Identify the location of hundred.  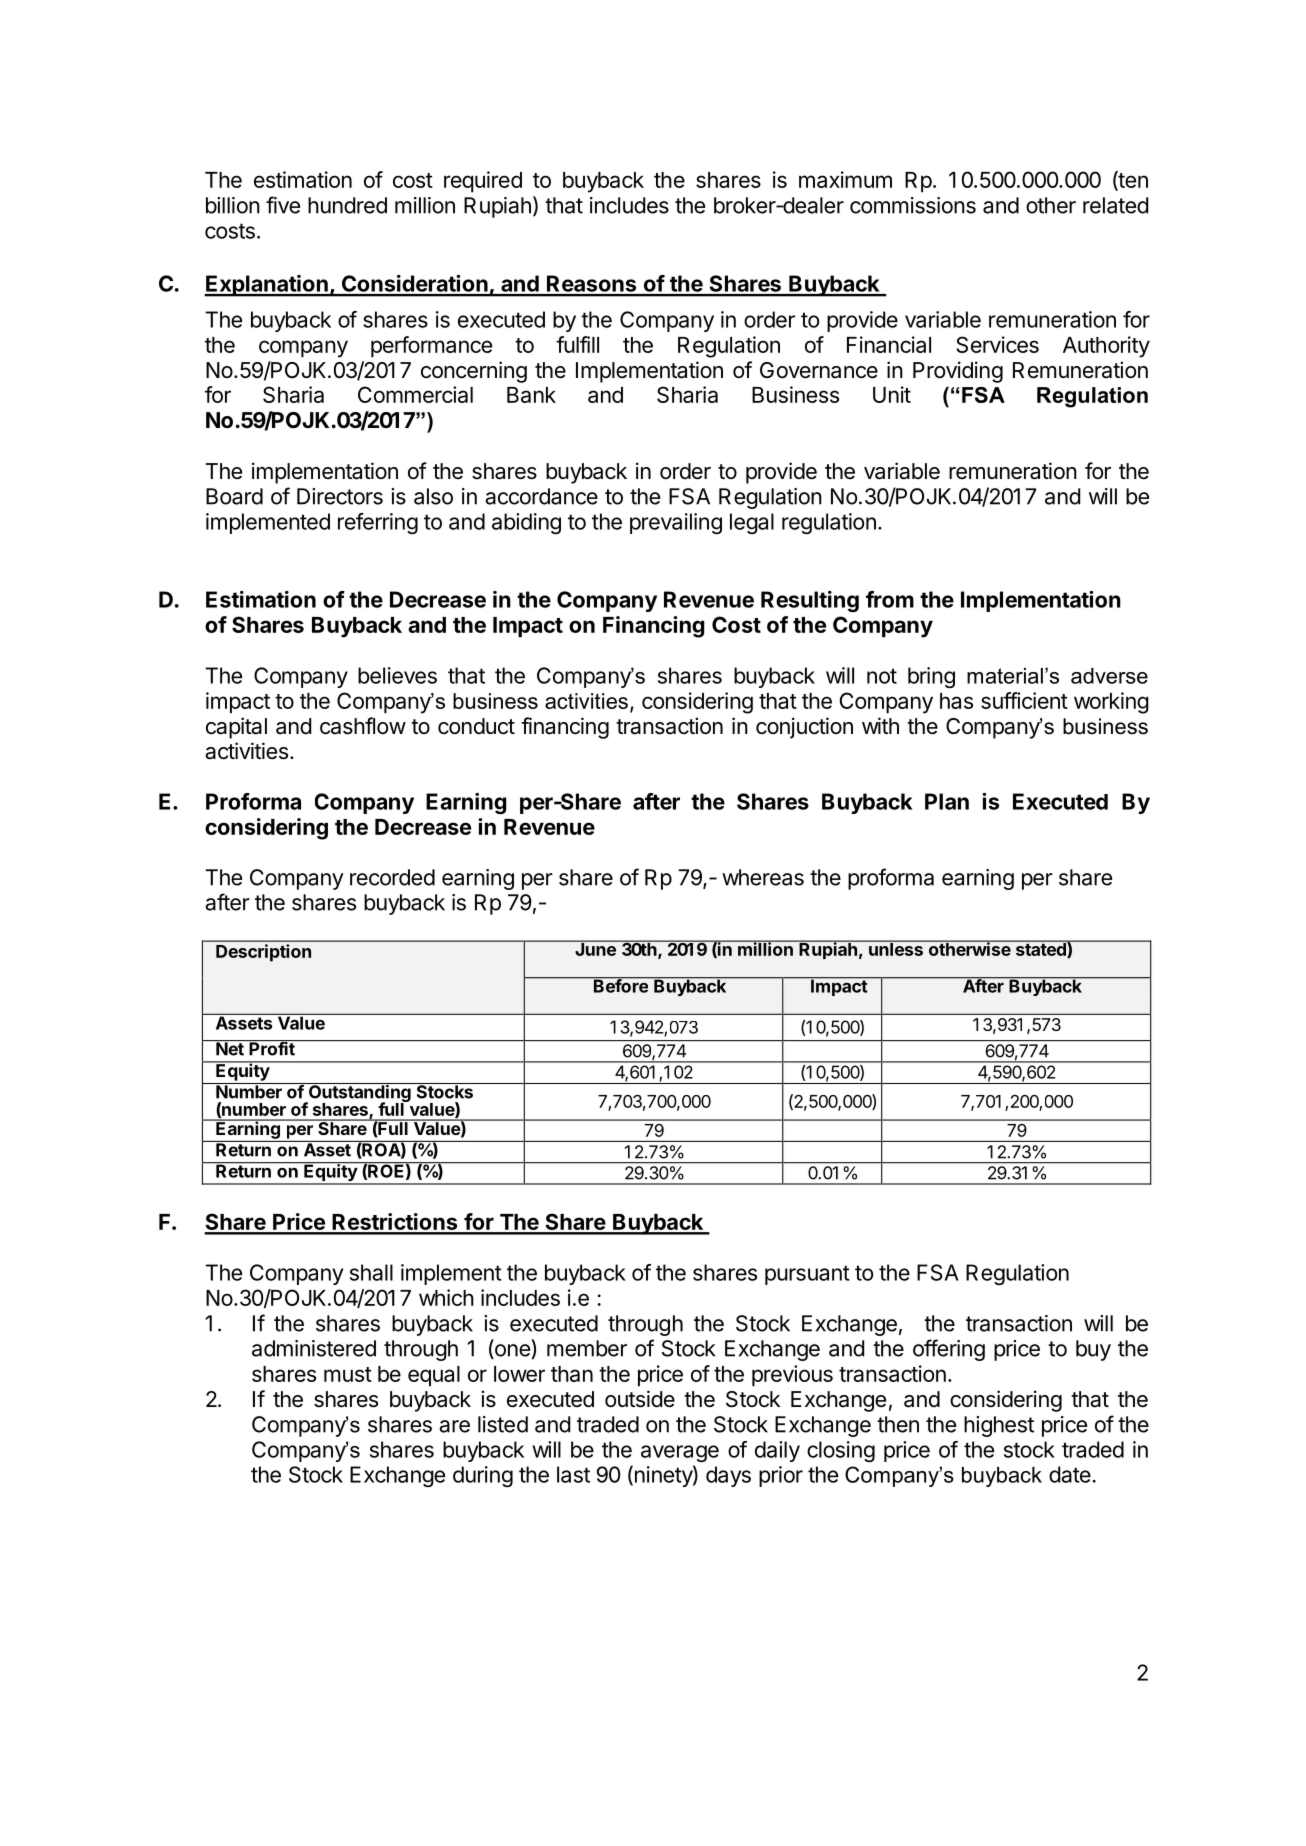
(347, 205).
